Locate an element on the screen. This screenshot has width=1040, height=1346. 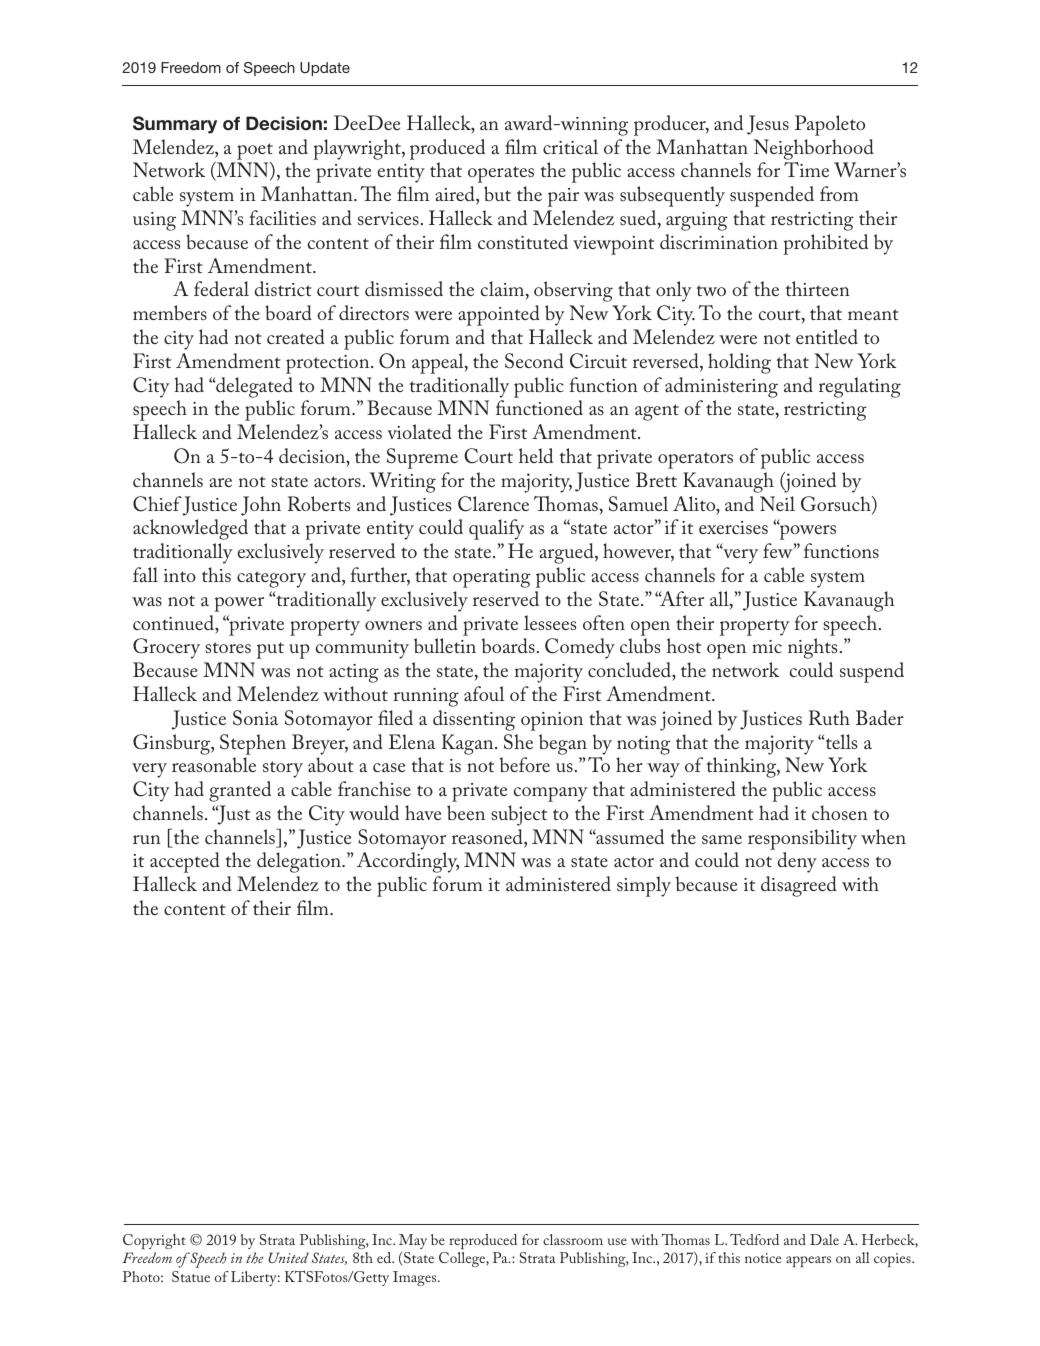
Jesus is located at coordinates (768, 125).
